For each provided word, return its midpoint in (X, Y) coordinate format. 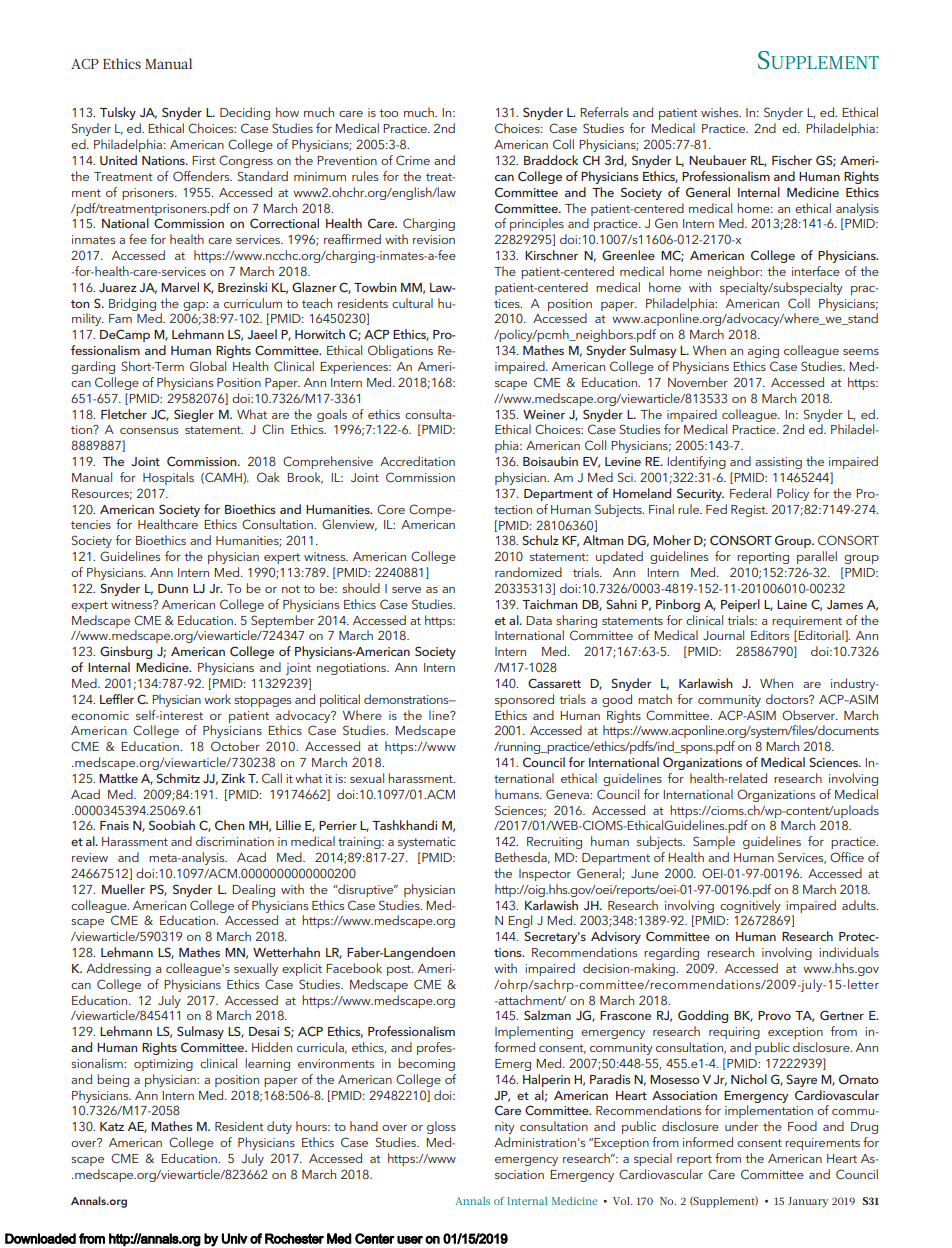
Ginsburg (126, 652)
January (808, 1202)
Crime (413, 160)
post (400, 970)
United (118, 160)
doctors (788, 699)
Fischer (792, 160)
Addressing (118, 969)
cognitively (750, 906)
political (340, 700)
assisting (778, 463)
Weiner (544, 414)
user (410, 1240)
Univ (235, 1238)
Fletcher (124, 414)
